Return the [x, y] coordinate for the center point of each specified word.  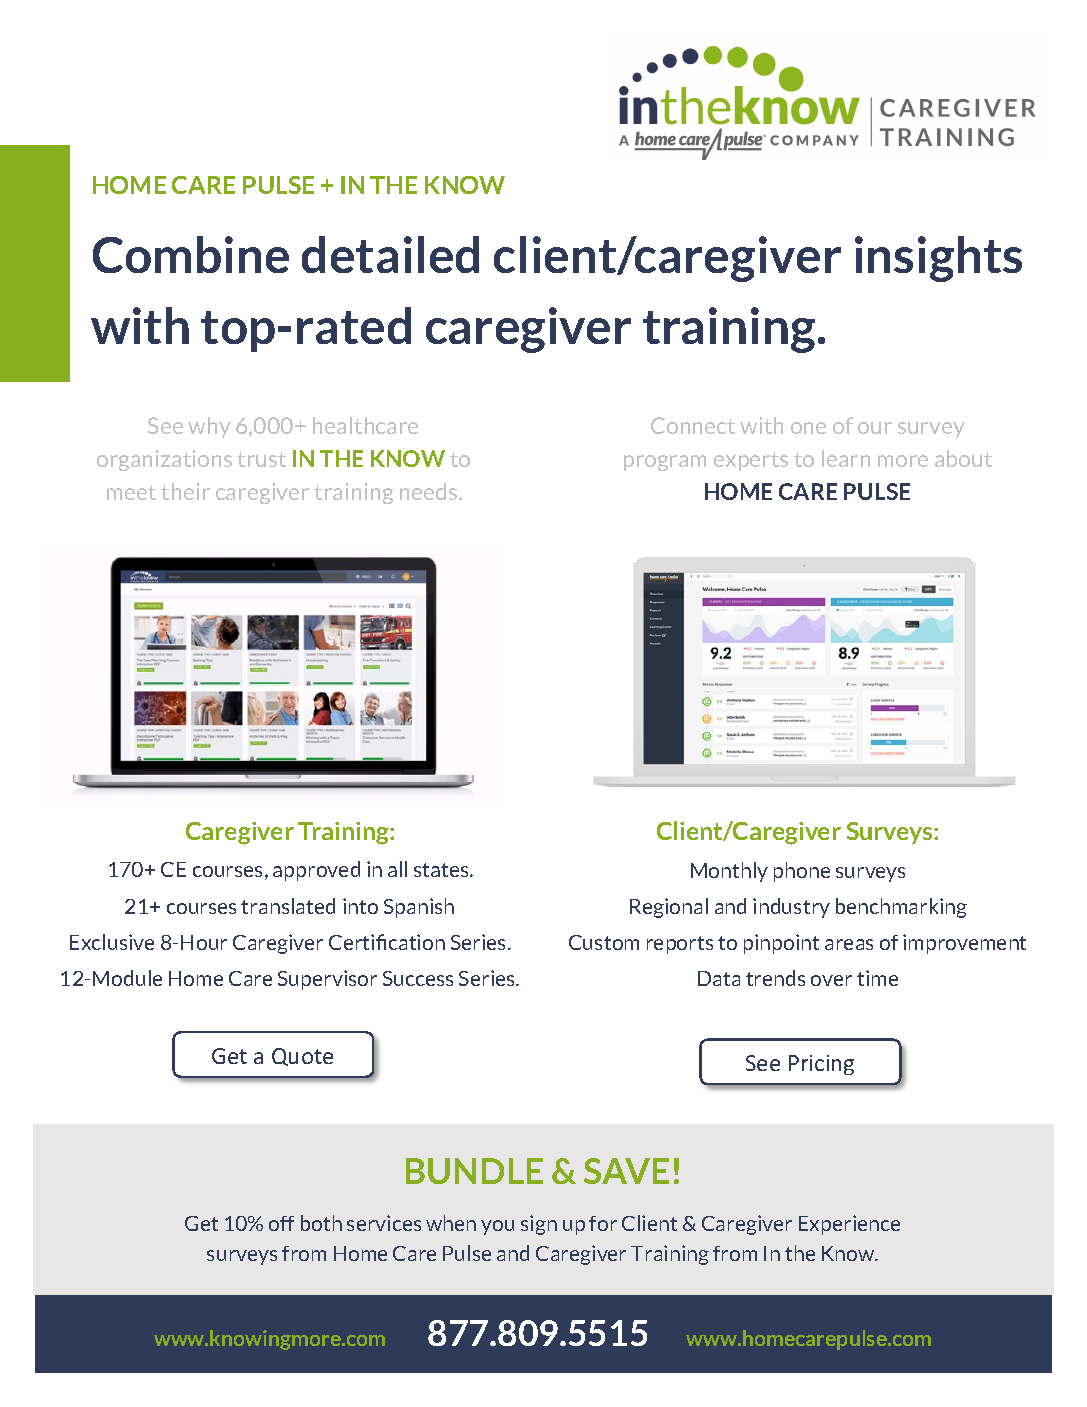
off [281, 1223]
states [442, 870]
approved [316, 871]
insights [938, 259]
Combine [191, 254]
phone [802, 872]
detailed [390, 254]
